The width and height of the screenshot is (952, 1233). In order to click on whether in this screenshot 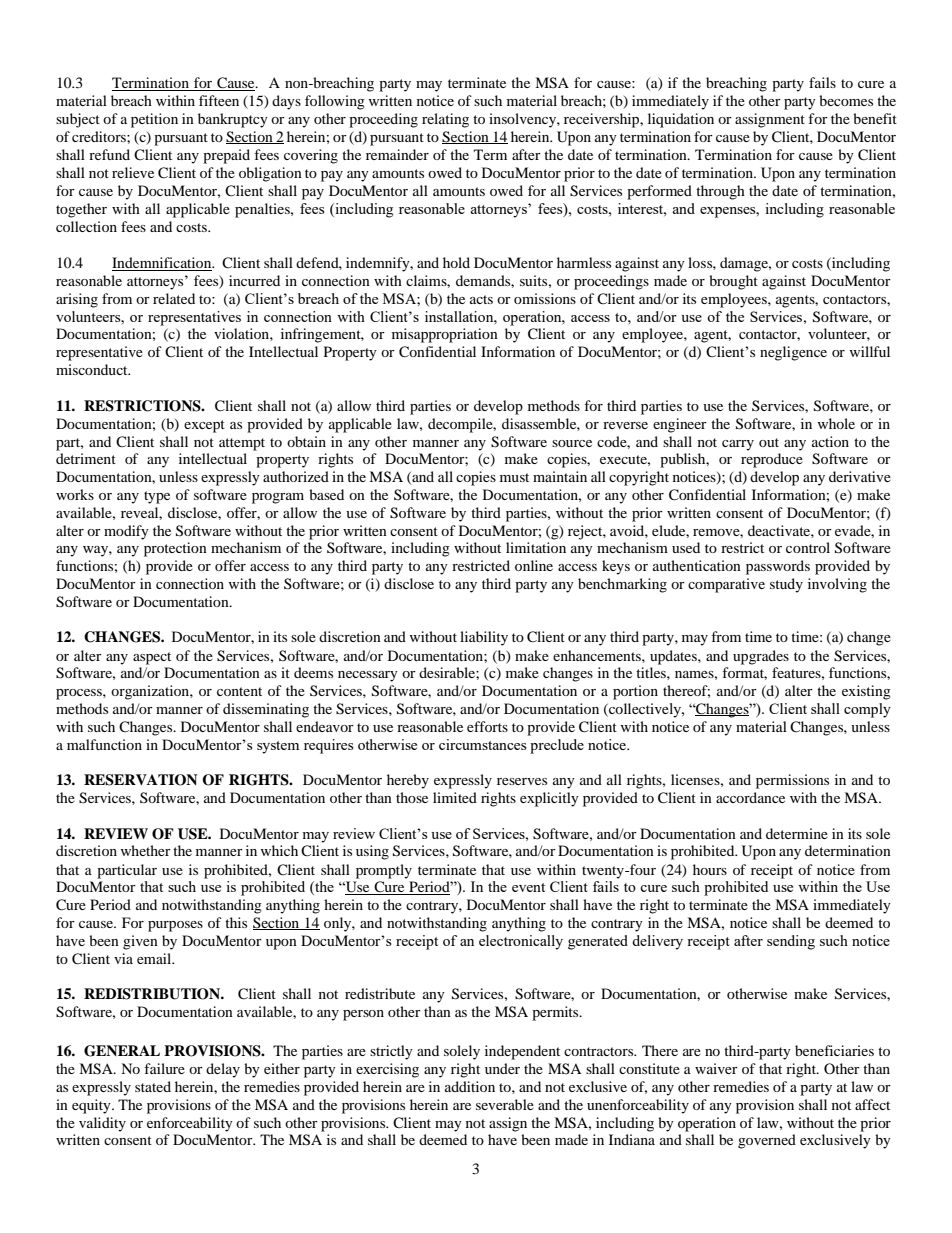, I will do `click(146, 850)`.
